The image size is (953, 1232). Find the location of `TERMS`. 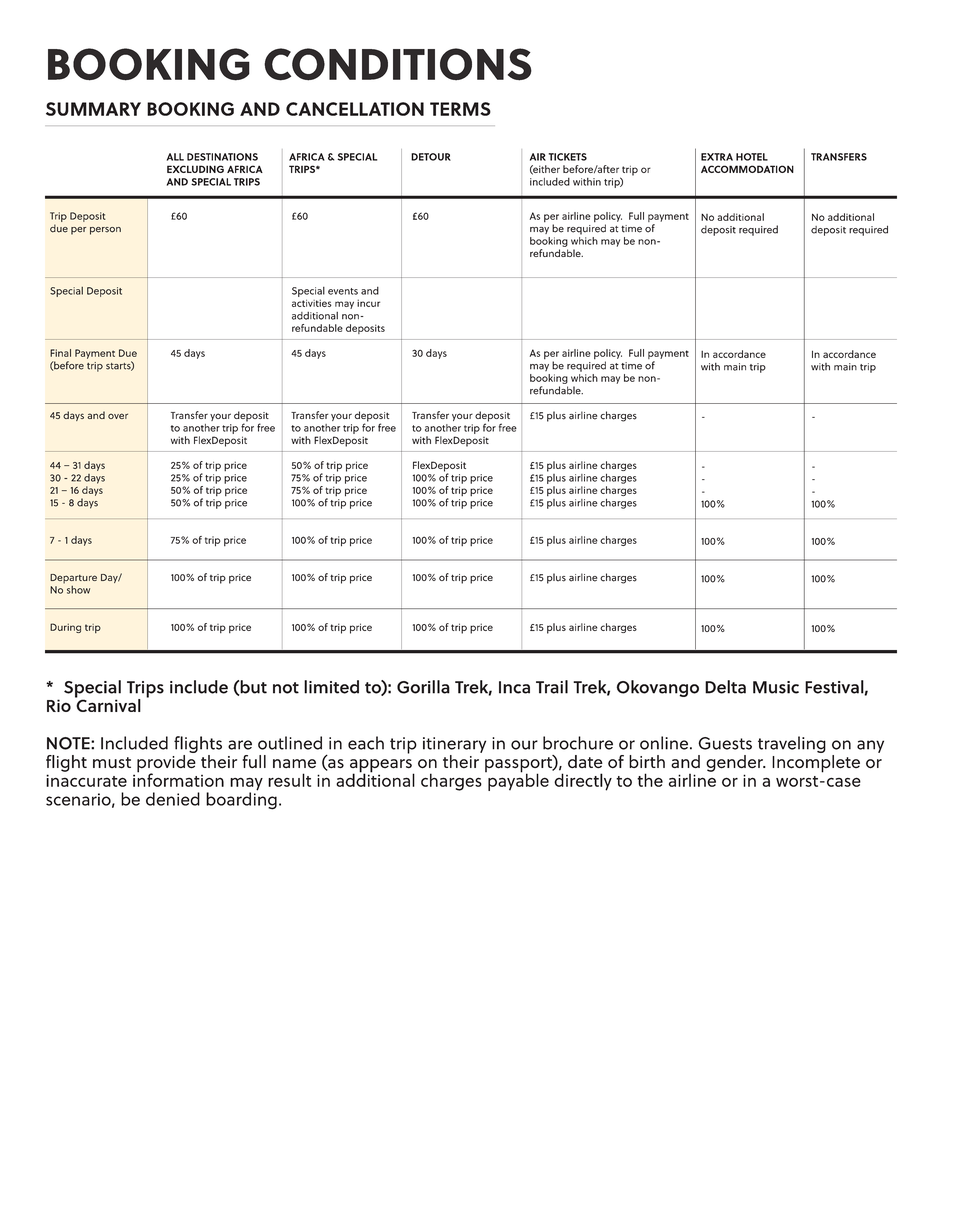

TERMS is located at coordinates (460, 109).
